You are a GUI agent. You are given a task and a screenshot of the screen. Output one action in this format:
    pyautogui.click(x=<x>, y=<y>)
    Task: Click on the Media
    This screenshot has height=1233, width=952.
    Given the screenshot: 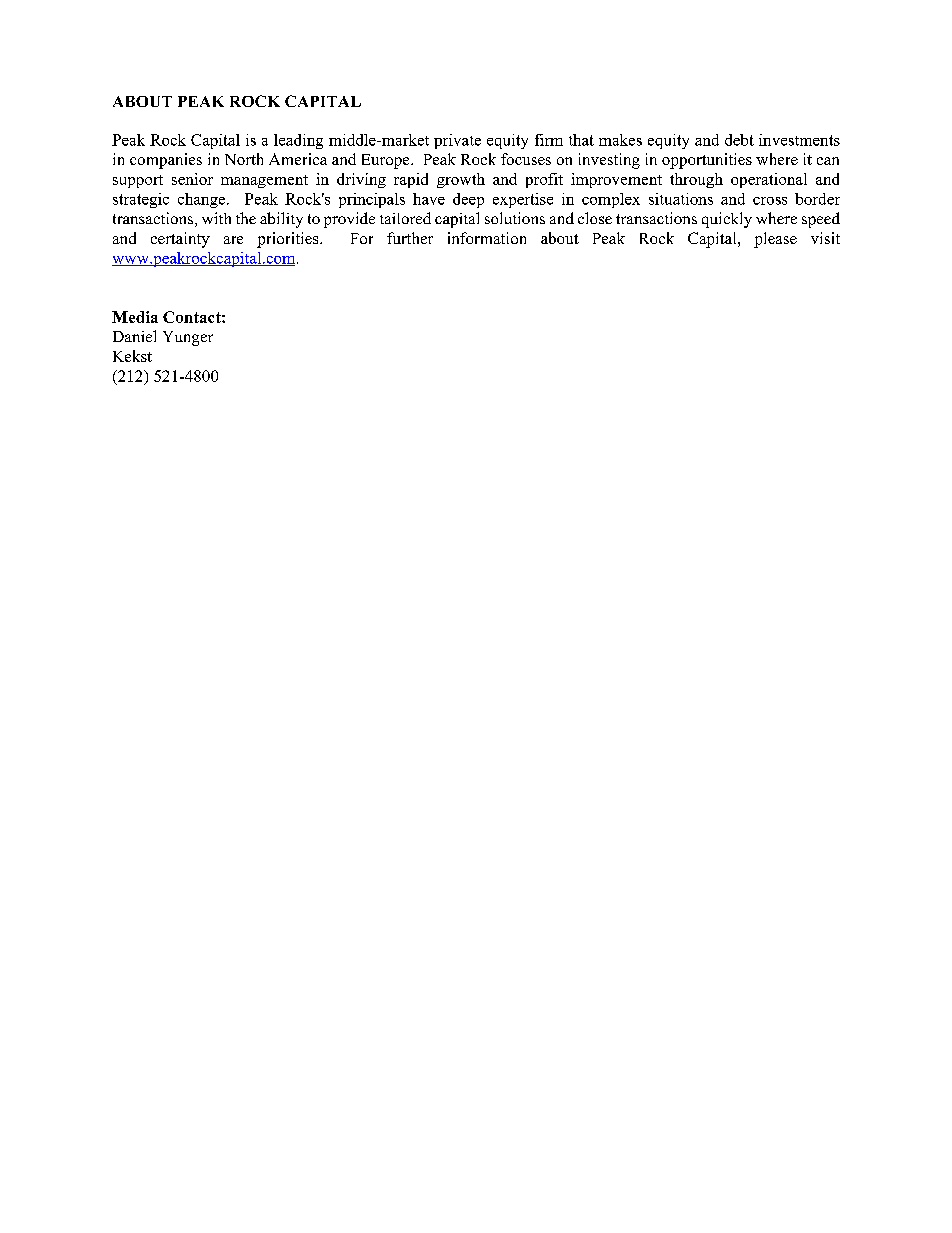 What is the action you would take?
    pyautogui.click(x=135, y=317)
